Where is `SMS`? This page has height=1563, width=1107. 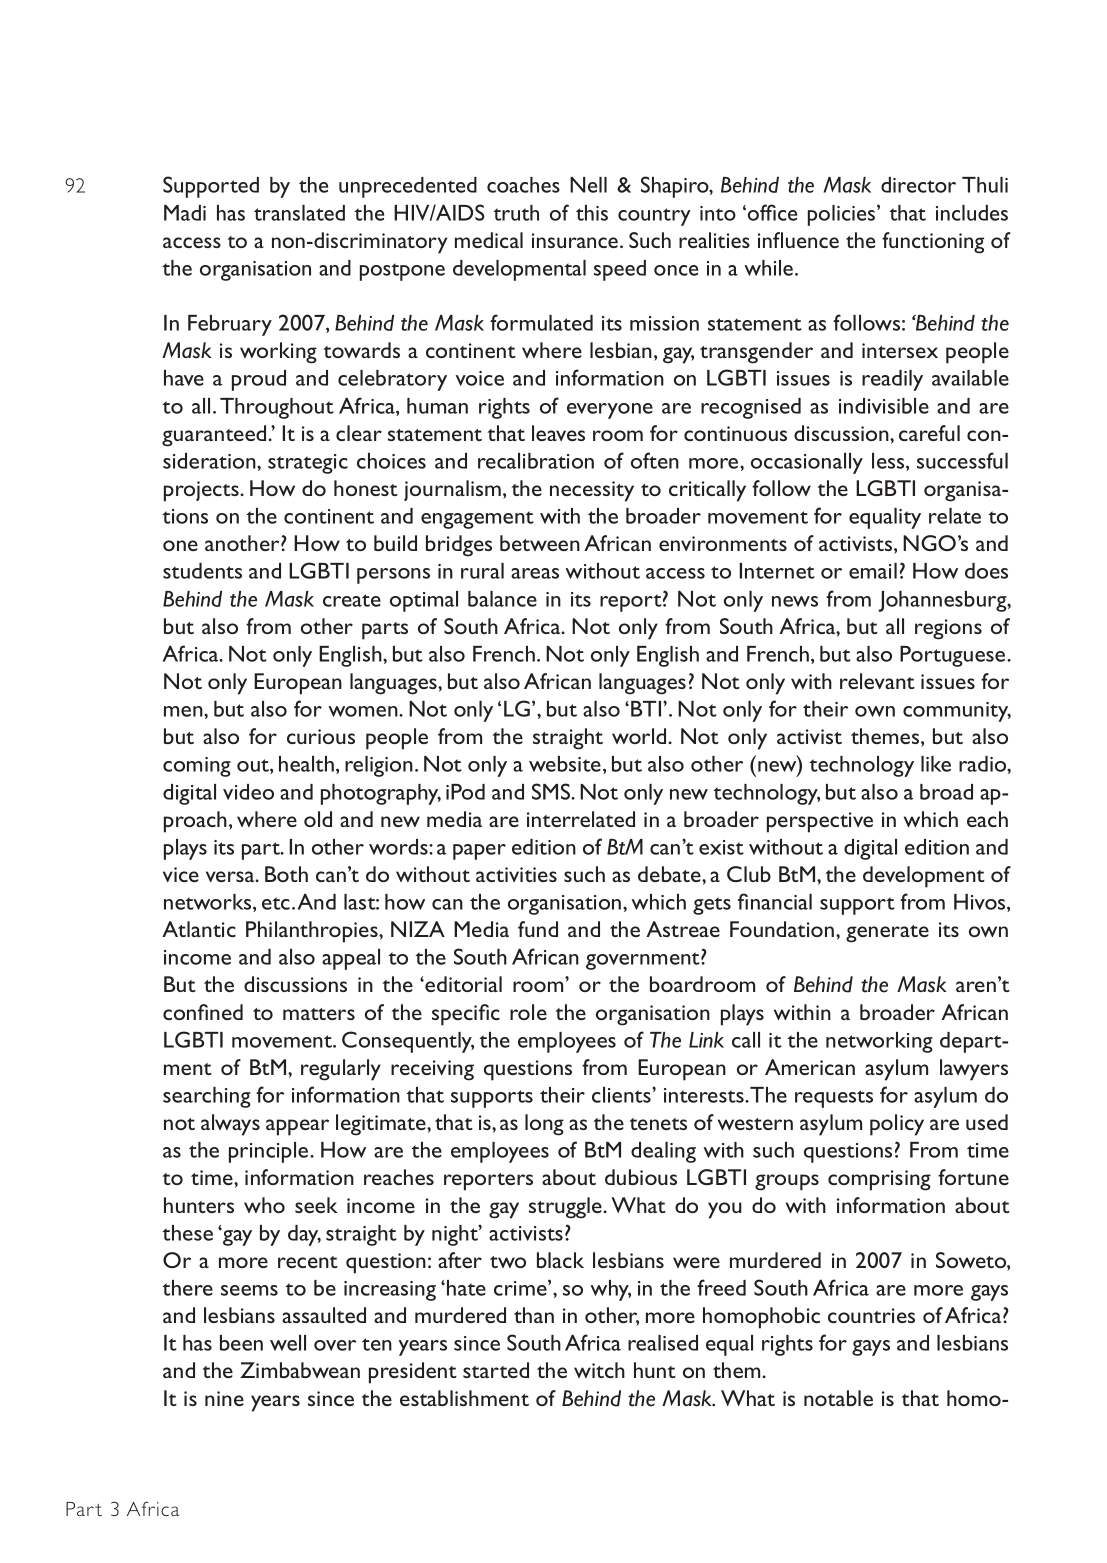 SMS is located at coordinates (552, 791).
